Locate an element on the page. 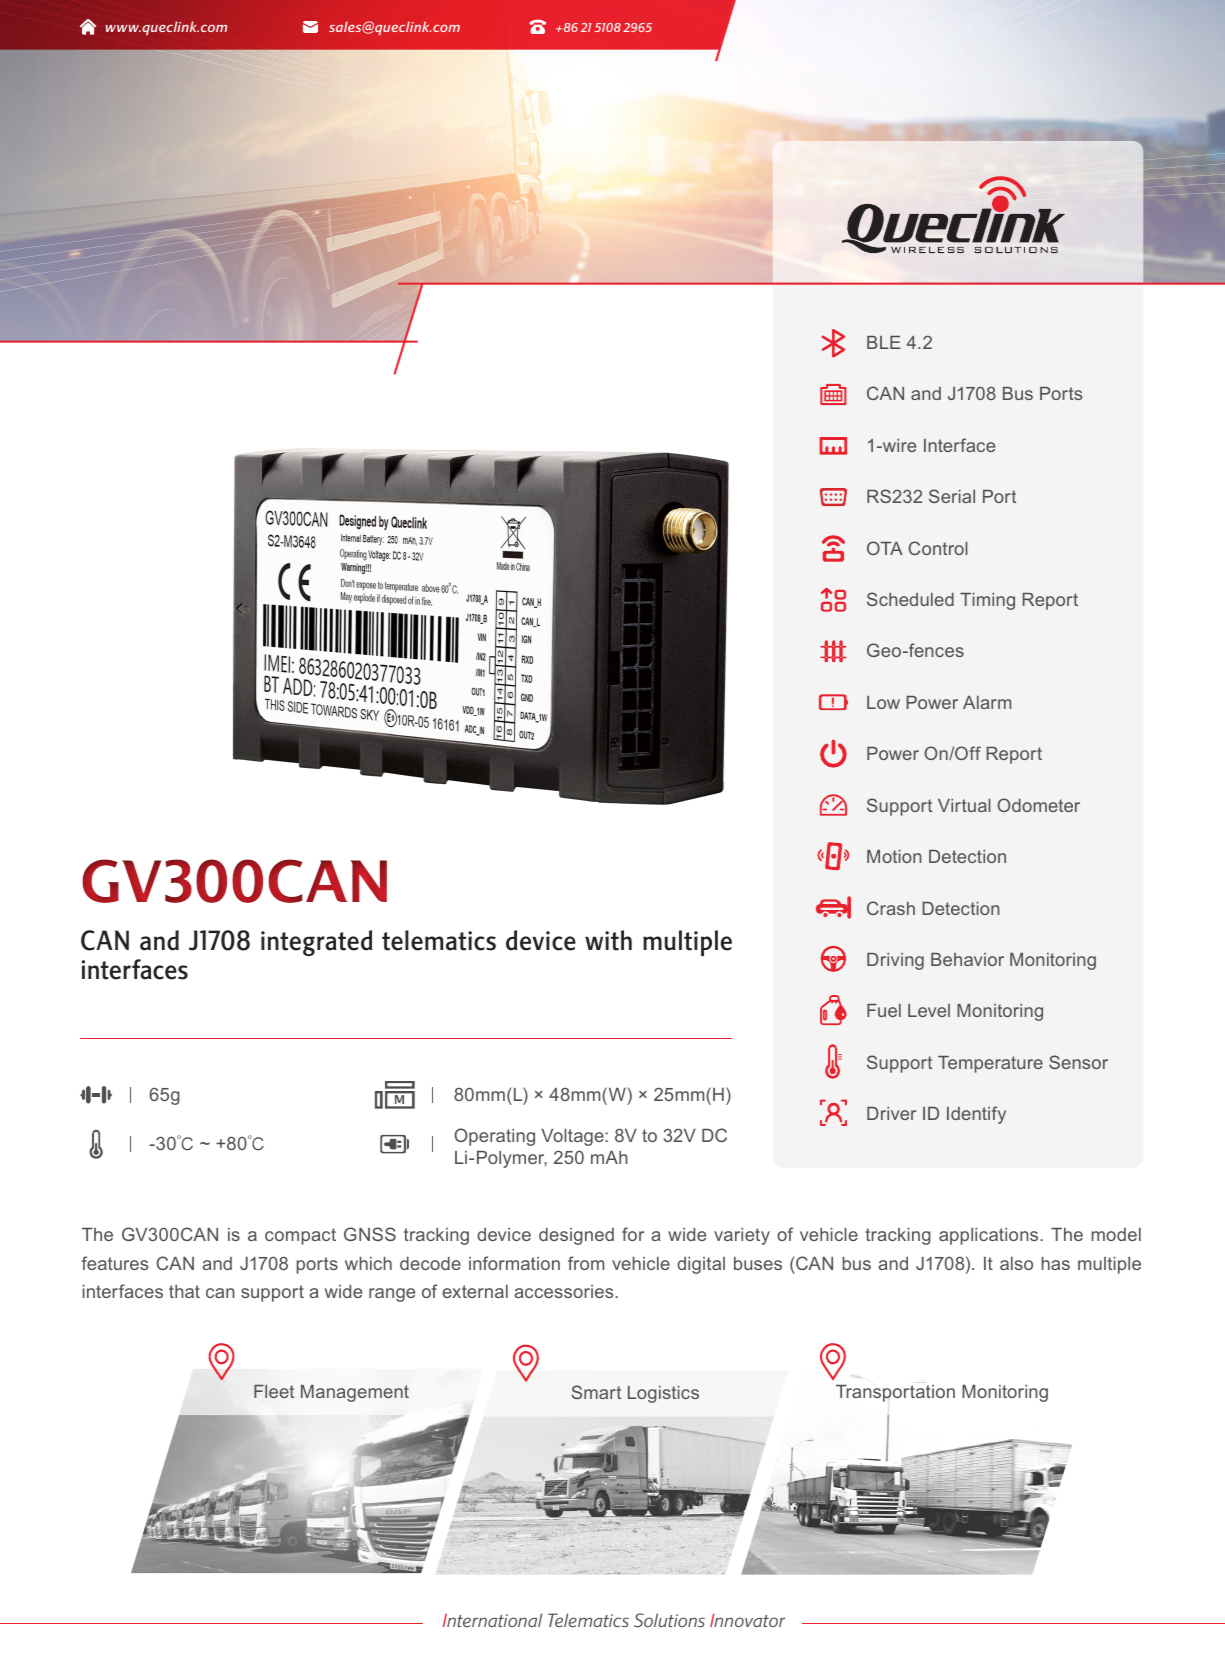 Image resolution: width=1225 pixels, height=1662 pixels. from is located at coordinates (586, 1263).
